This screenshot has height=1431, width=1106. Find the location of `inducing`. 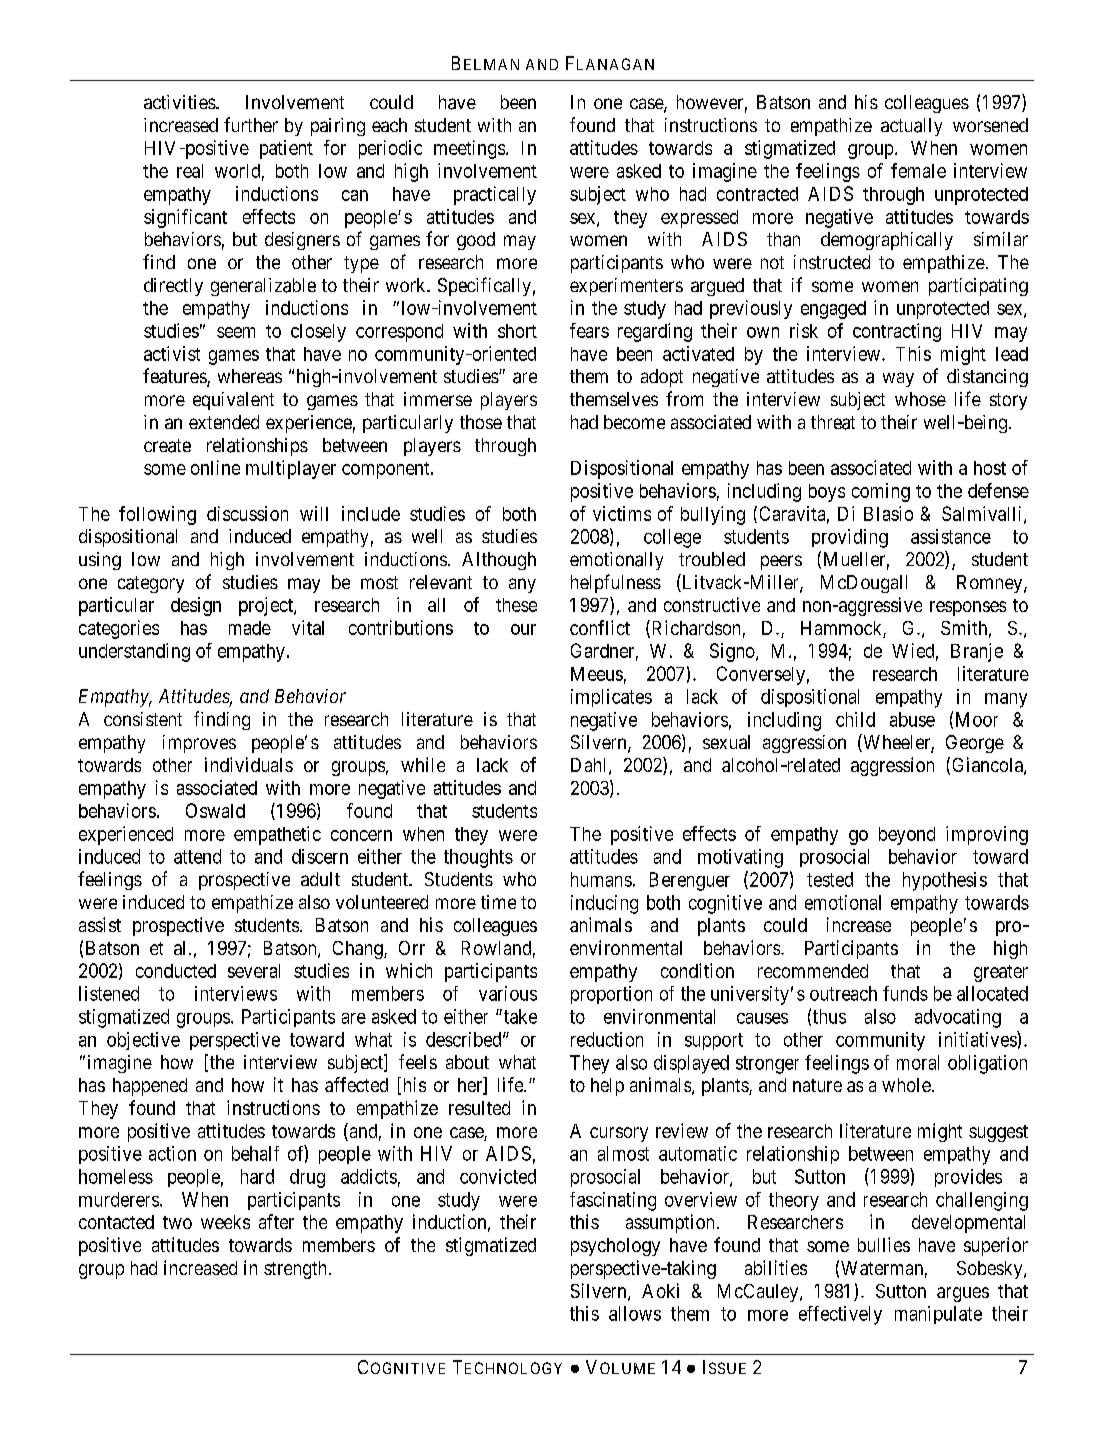

inducing is located at coordinates (604, 904).
